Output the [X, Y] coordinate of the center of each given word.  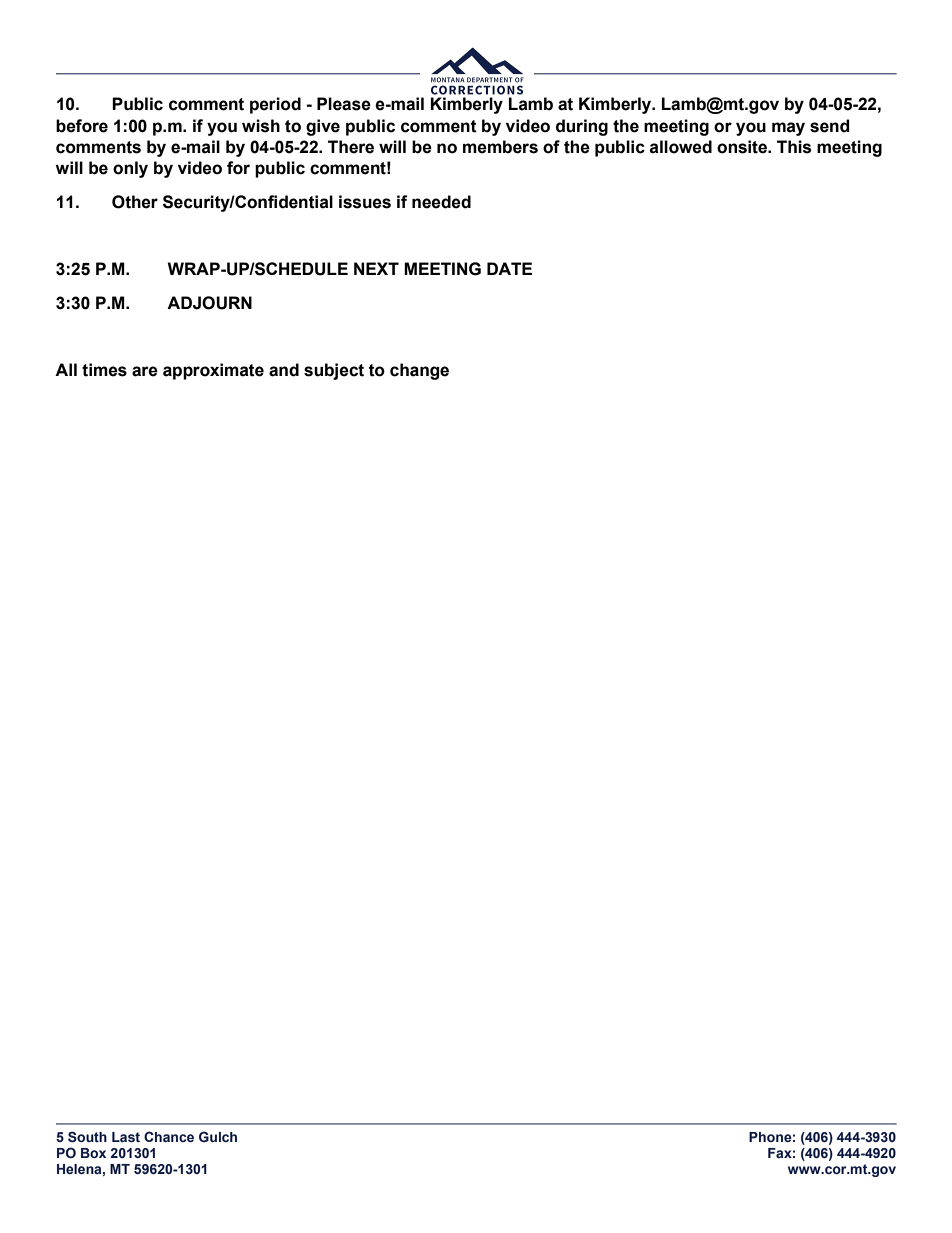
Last [126, 1137]
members [500, 147]
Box [93, 1153]
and [284, 370]
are [145, 371]
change [419, 371]
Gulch [218, 1136]
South [87, 1137]
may [788, 129]
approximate [213, 371]
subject [334, 371]
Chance [169, 1136]
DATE [509, 268]
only [130, 169]
